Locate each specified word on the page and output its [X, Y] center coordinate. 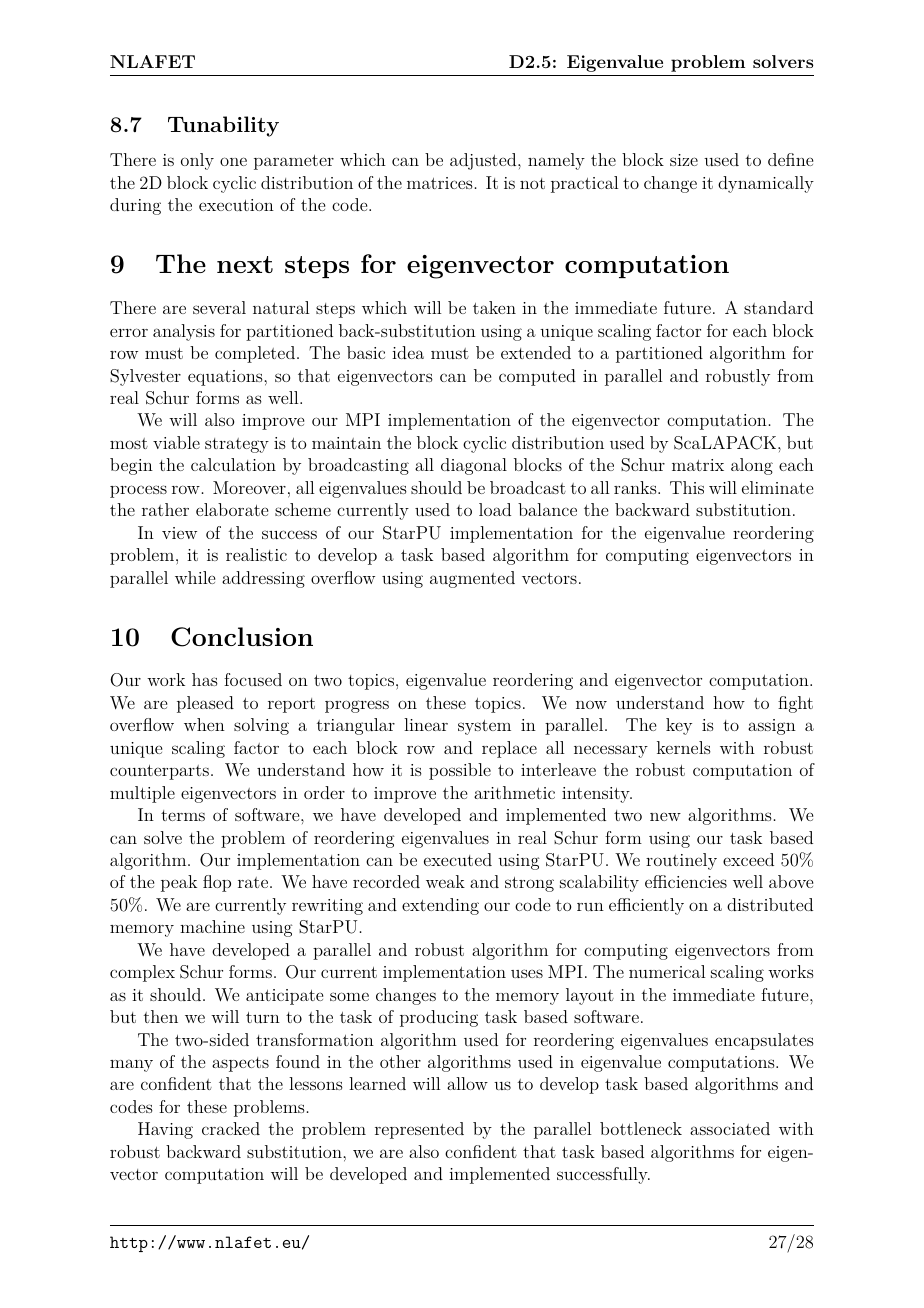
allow [467, 1083]
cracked [231, 1128]
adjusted [484, 161]
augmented [472, 579]
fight [795, 704]
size [684, 160]
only [197, 161]
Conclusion [242, 637]
